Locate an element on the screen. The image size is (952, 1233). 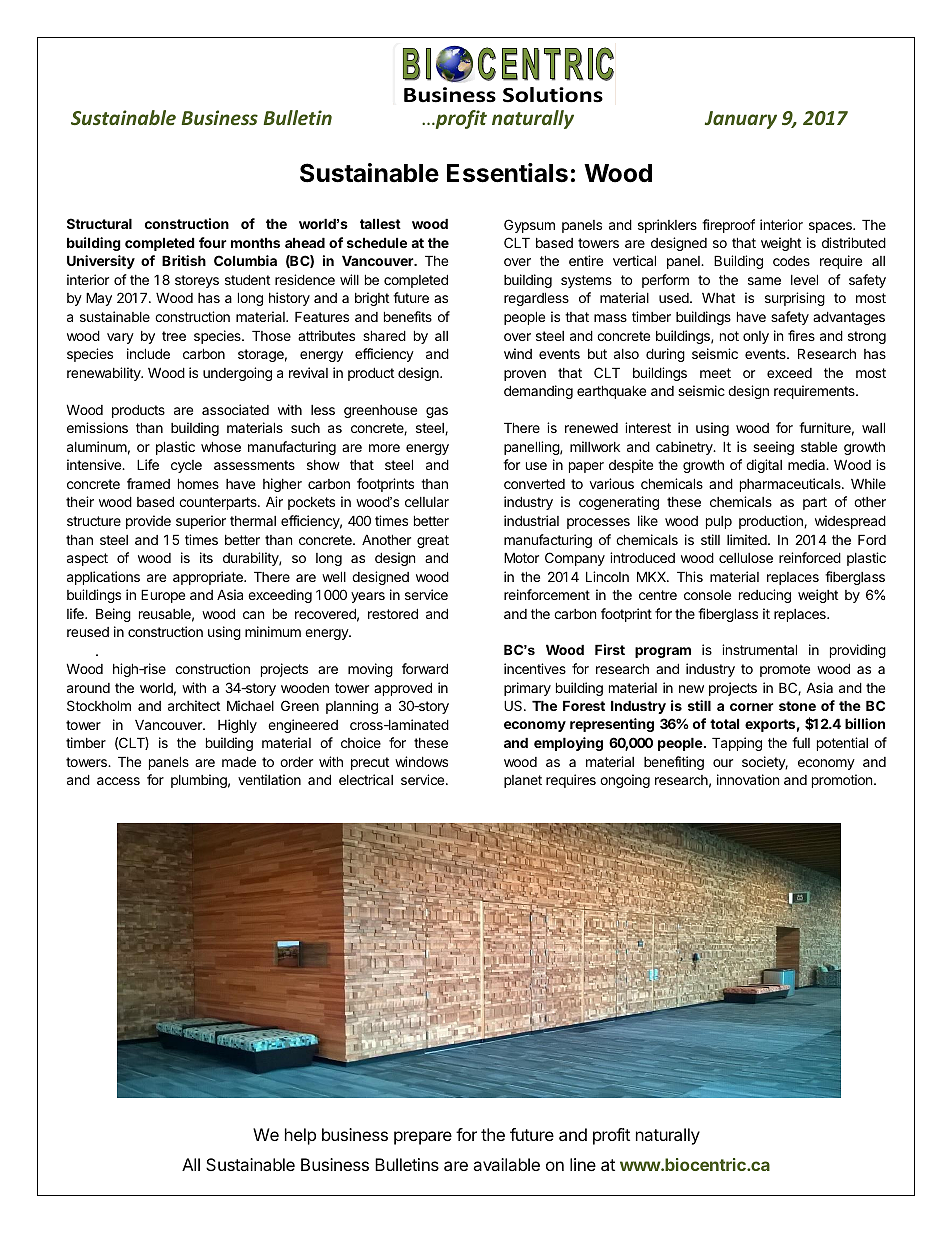
electrical is located at coordinates (366, 779).
